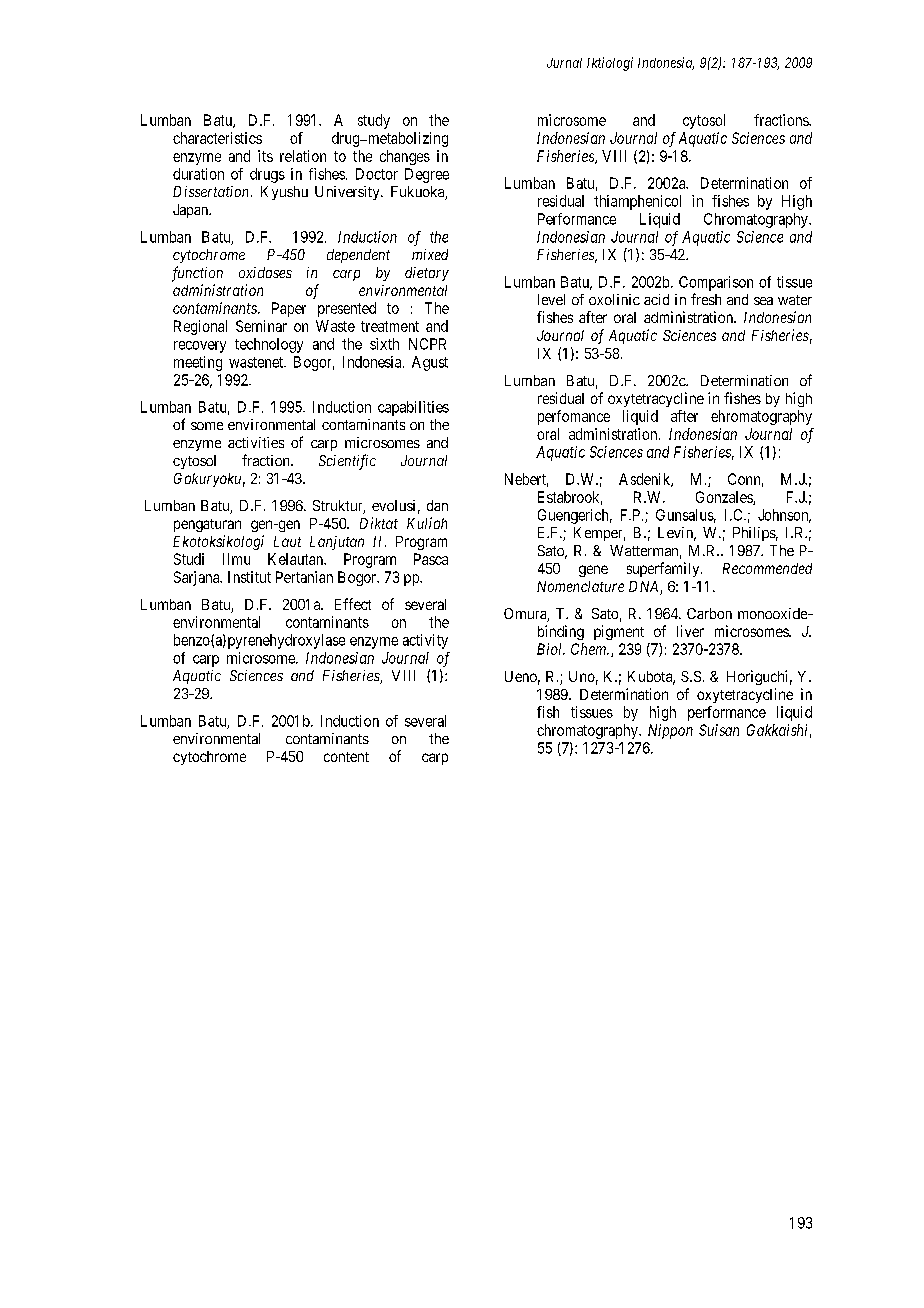 This screenshot has height=1308, width=924. I want to click on Biol, so click(551, 649).
